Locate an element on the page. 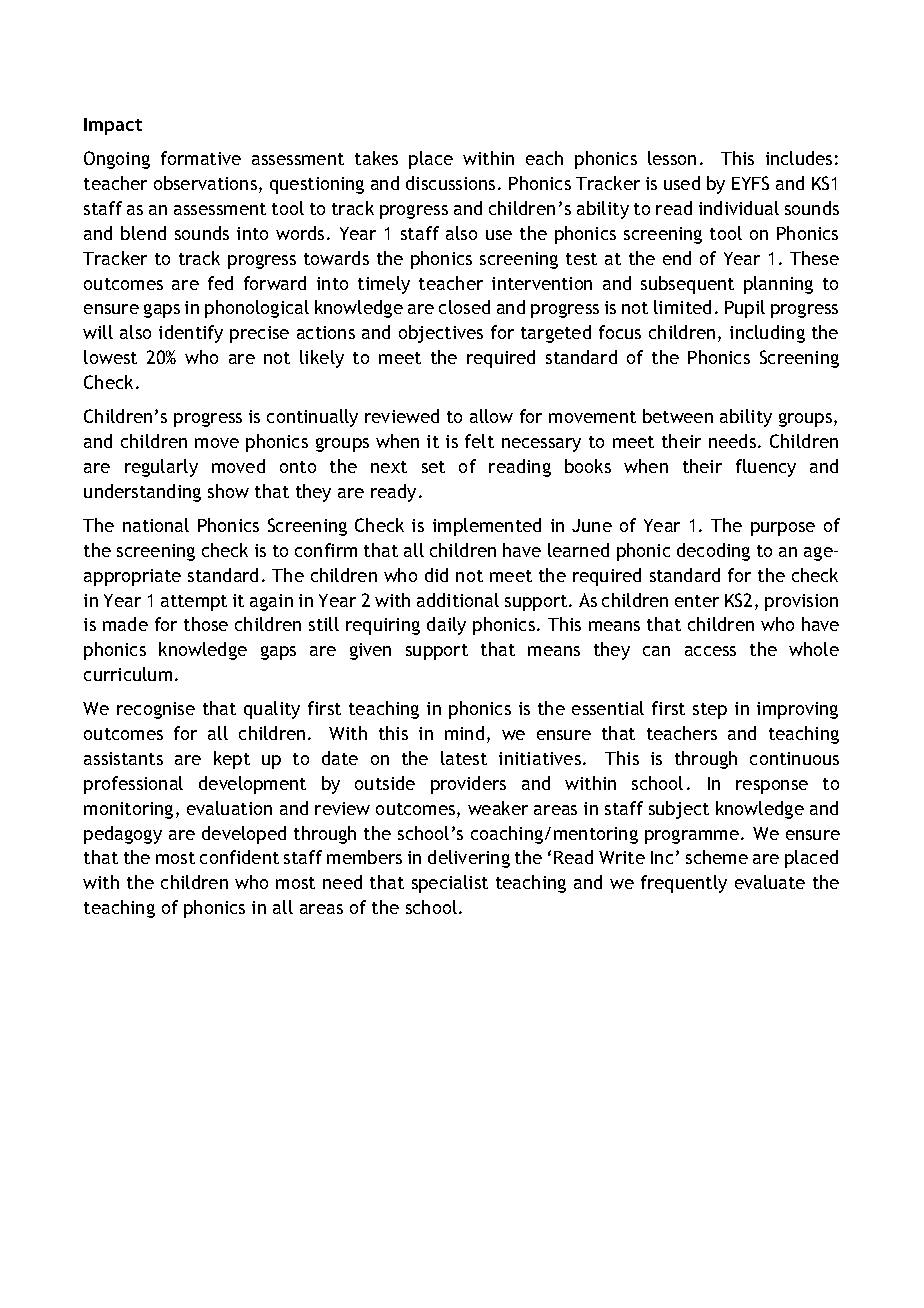 The width and height of the document is (924, 1308). enter is located at coordinates (697, 601).
